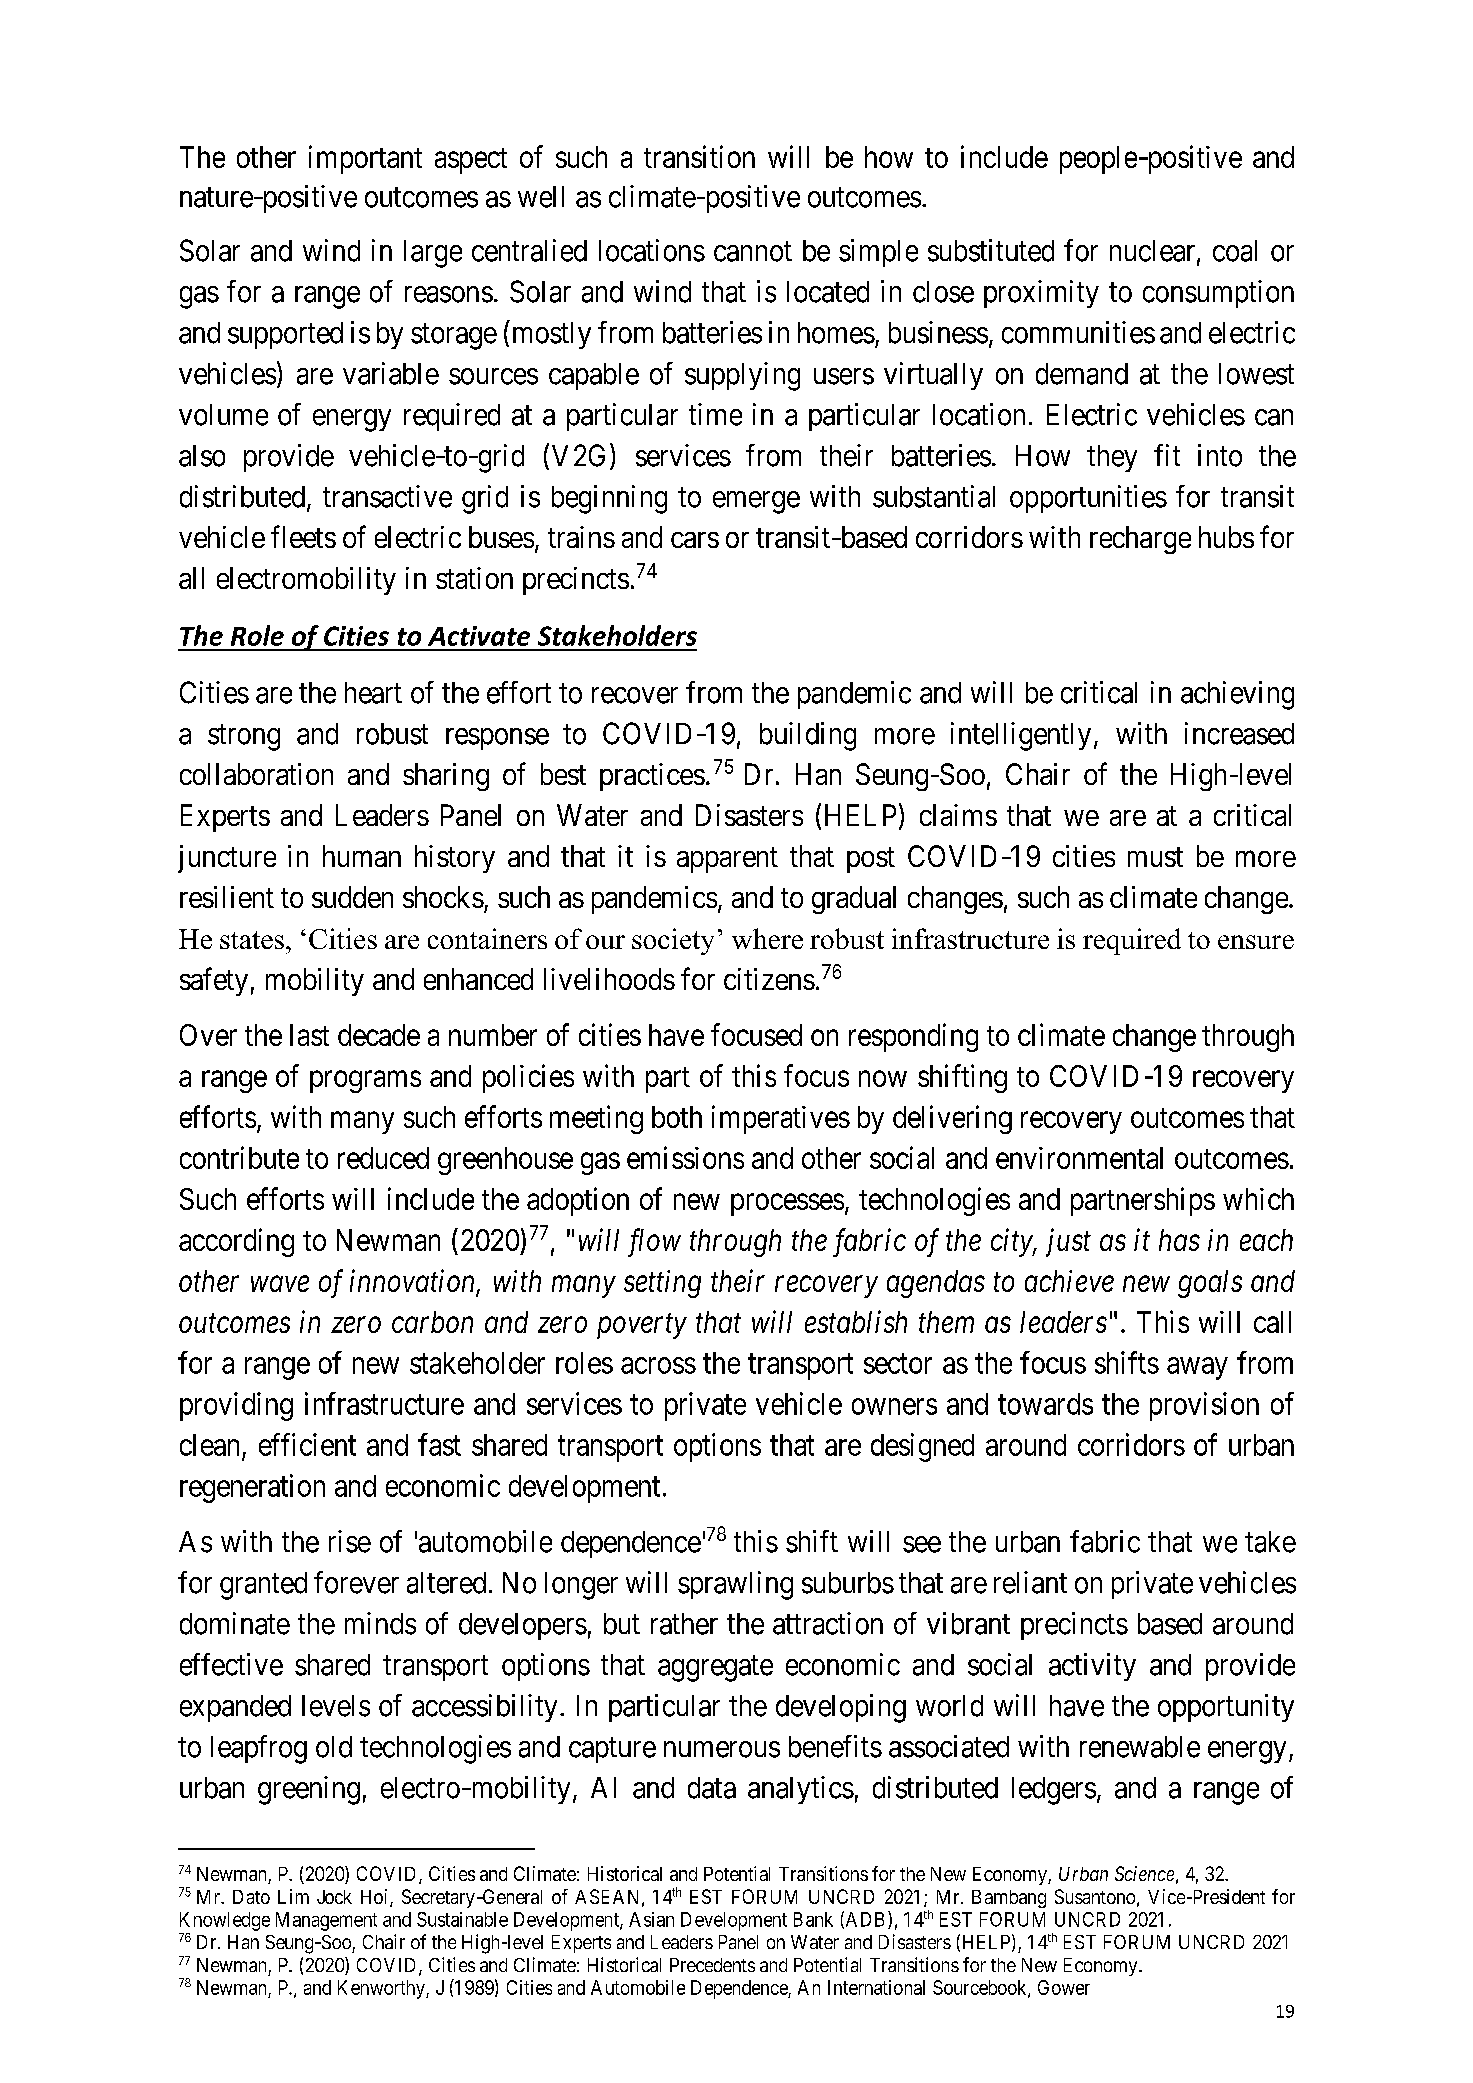 The width and height of the screenshot is (1473, 2083). What do you see at coordinates (1235, 251) in the screenshot?
I see `coal` at bounding box center [1235, 251].
